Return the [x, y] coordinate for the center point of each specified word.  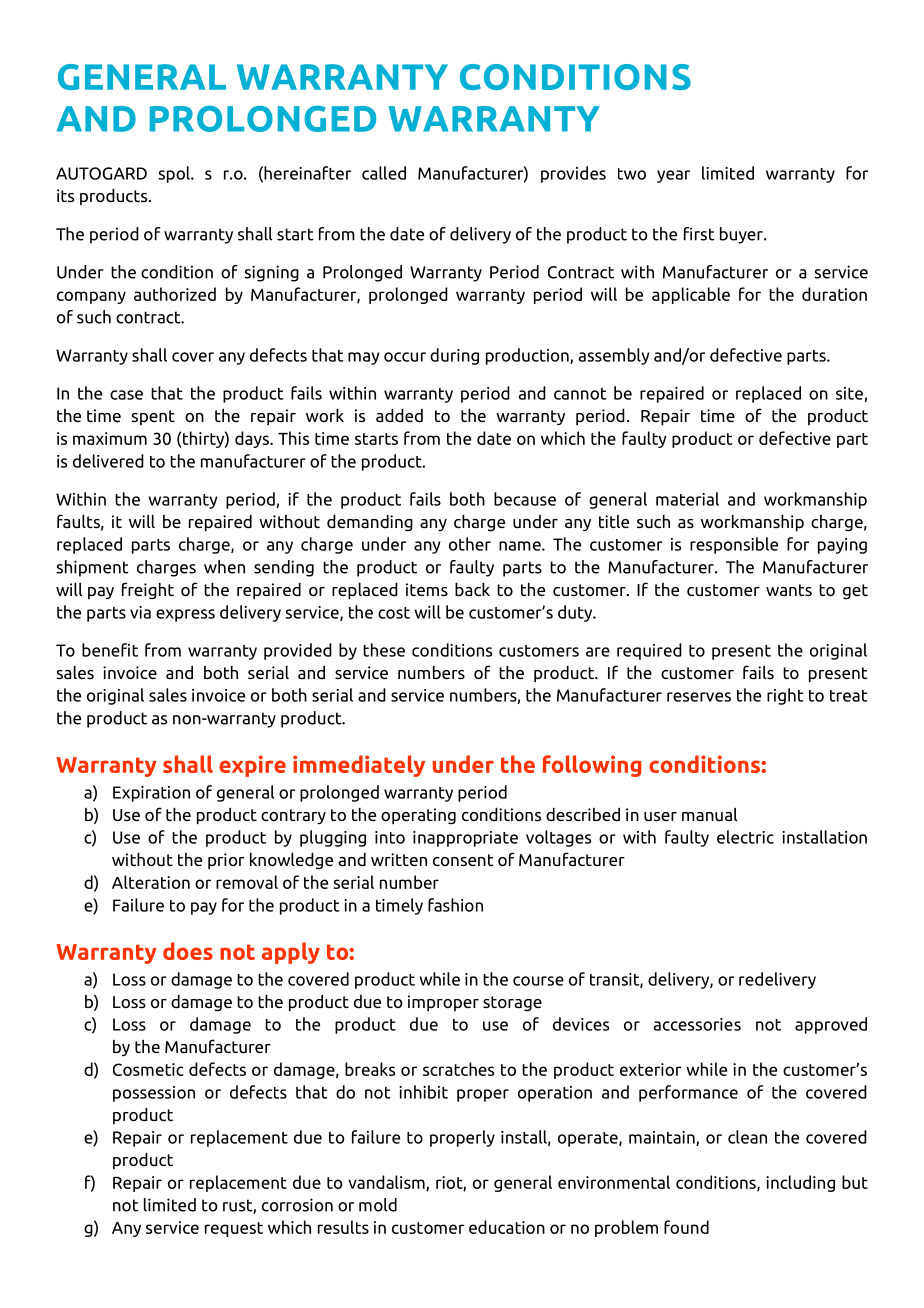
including [800, 1183]
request [234, 1229]
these [384, 650]
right [785, 696]
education [507, 1227]
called [384, 173]
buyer [742, 235]
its [65, 195]
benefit [110, 650]
